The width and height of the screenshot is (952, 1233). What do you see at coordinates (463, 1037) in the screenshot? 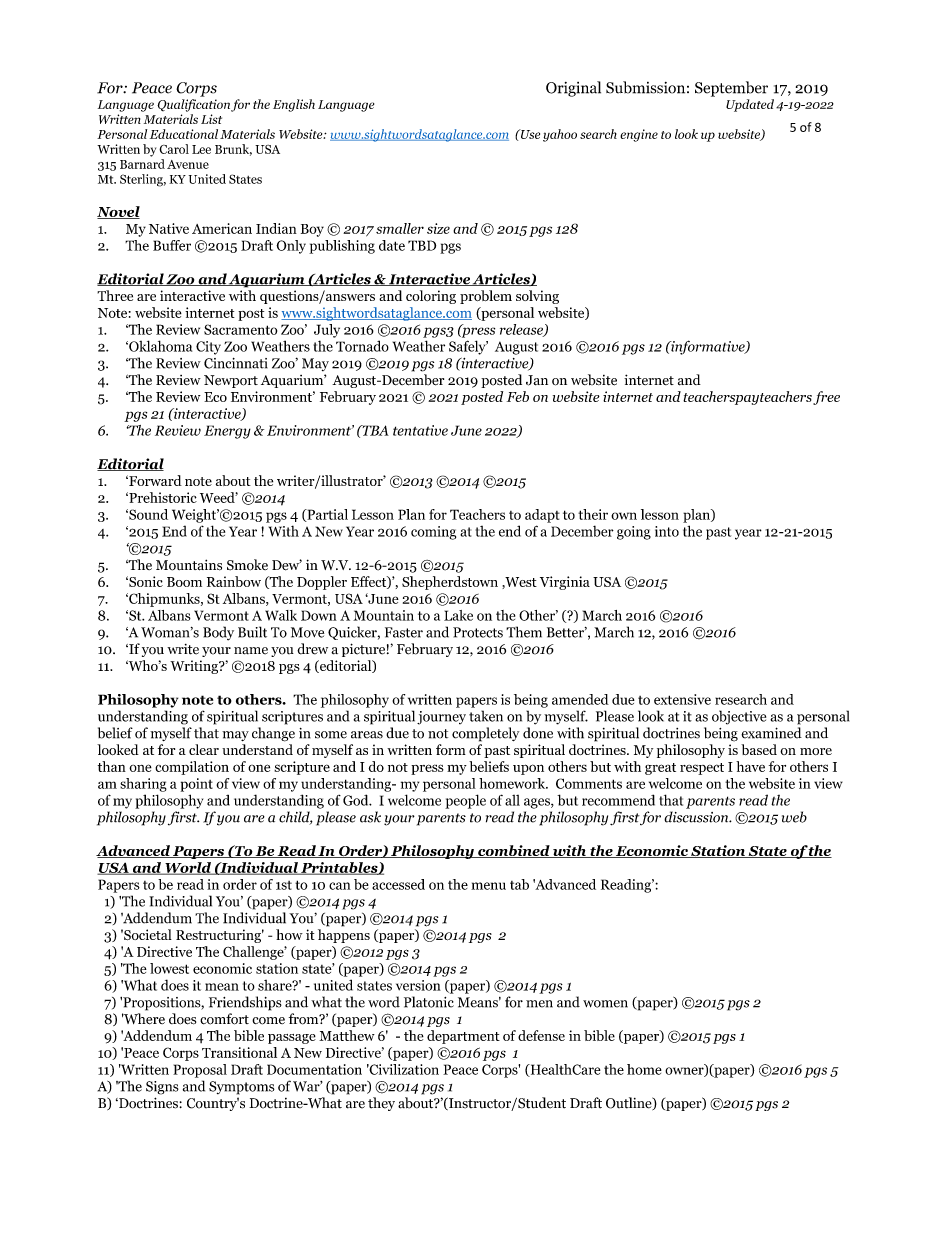
I see `department` at bounding box center [463, 1037].
